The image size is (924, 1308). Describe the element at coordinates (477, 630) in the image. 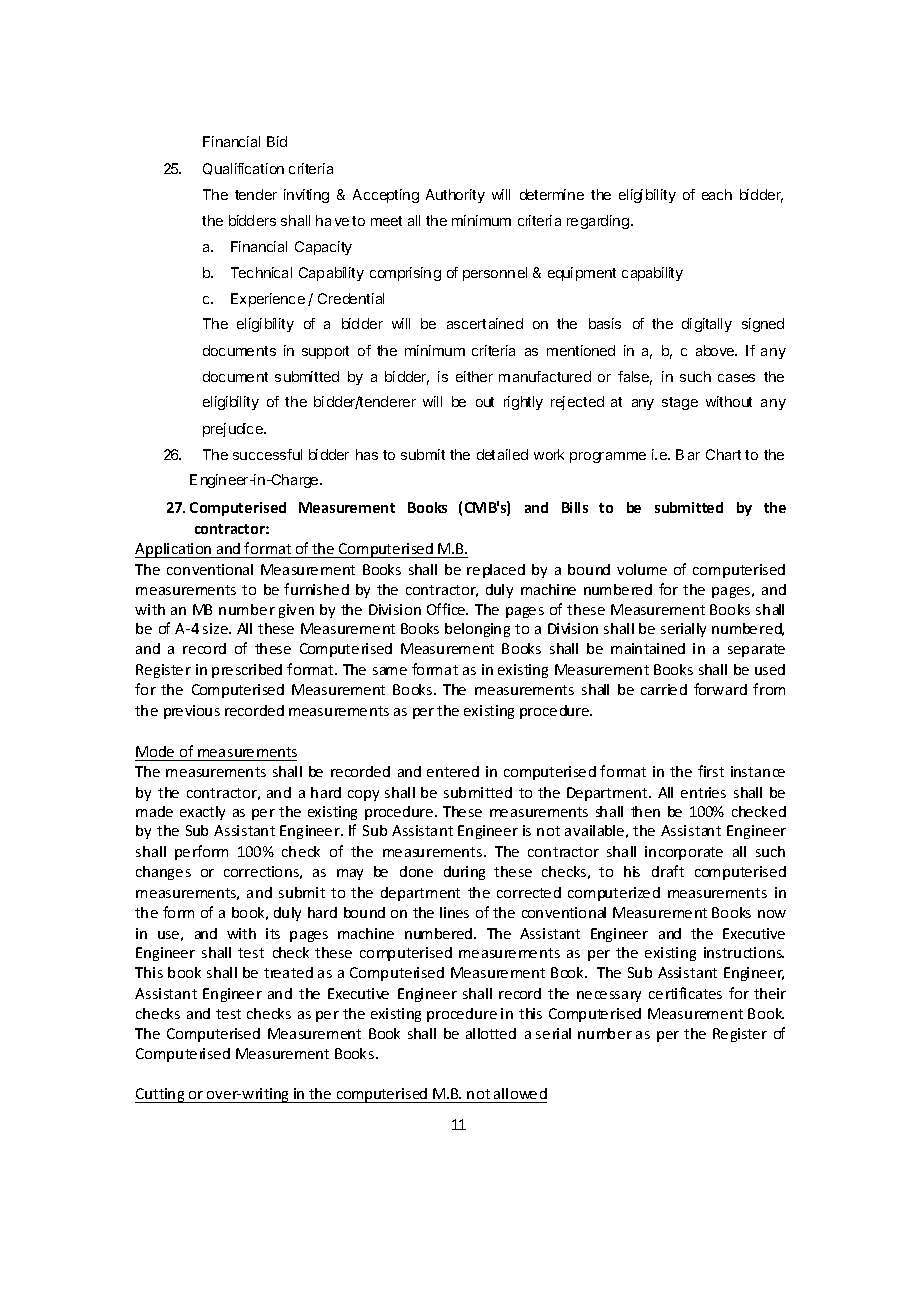

I see `belonging` at that location.
